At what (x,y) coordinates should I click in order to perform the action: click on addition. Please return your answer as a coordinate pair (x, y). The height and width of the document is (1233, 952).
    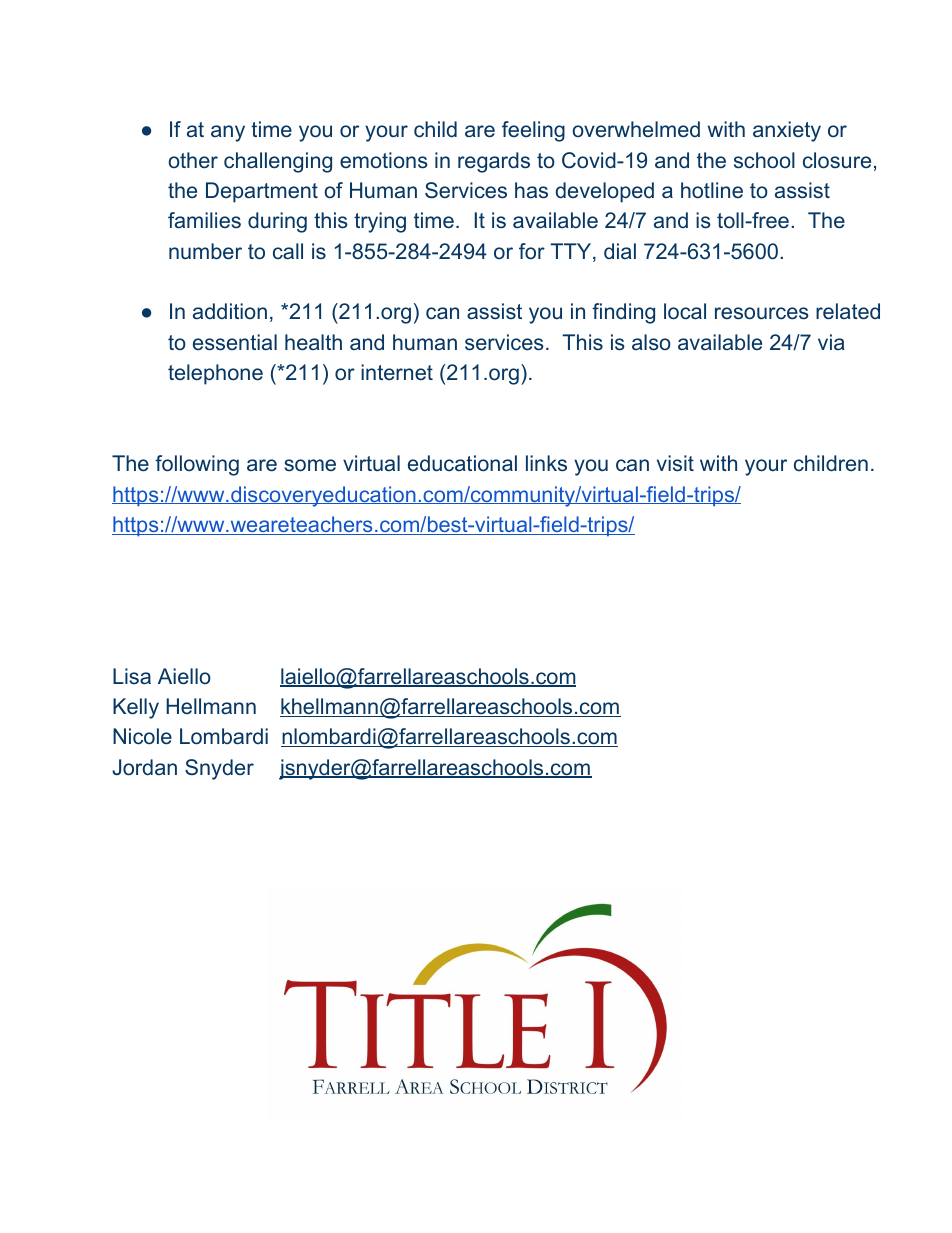
    Looking at the image, I should click on (230, 311).
